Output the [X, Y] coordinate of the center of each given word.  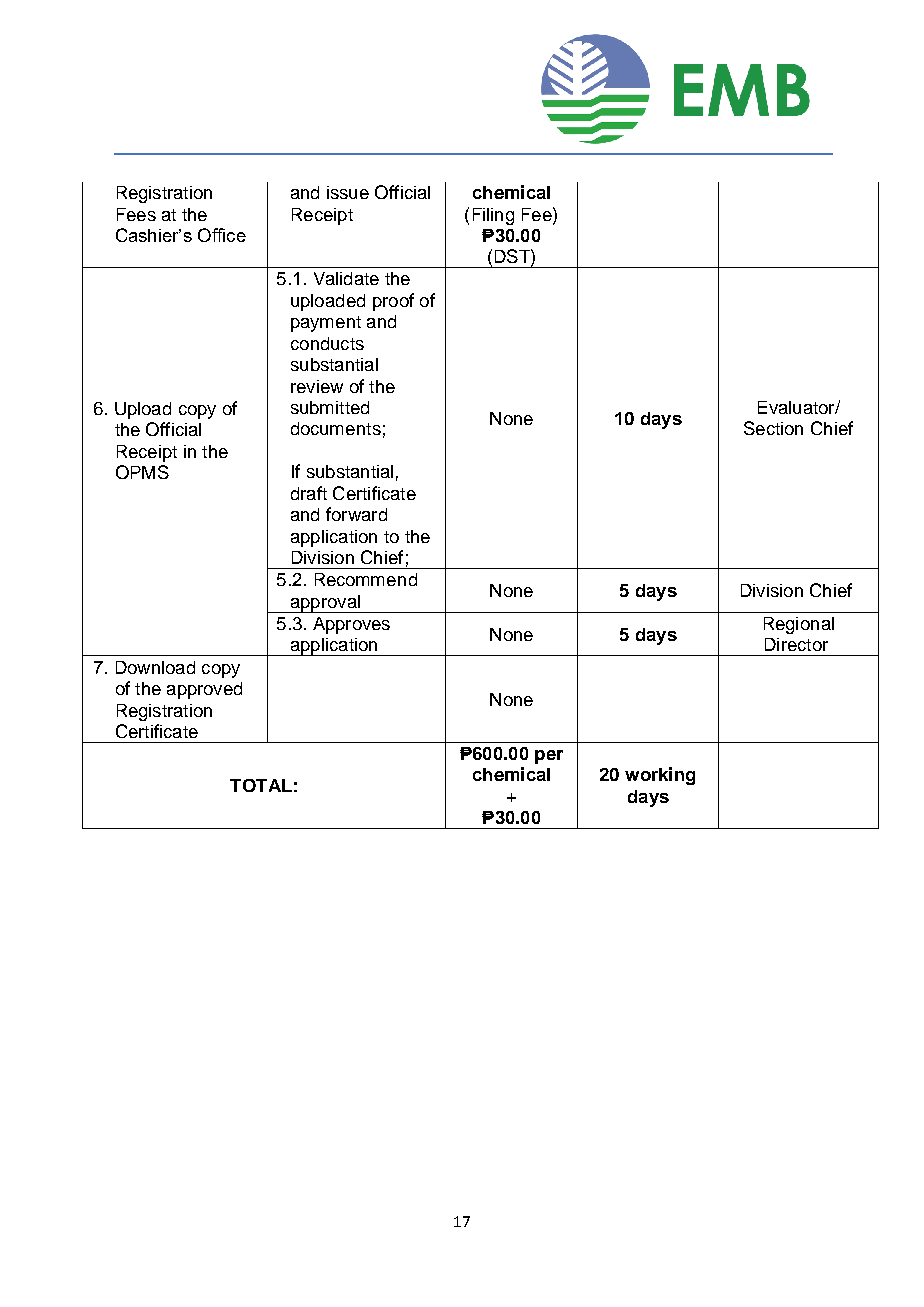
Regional [799, 625]
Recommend [366, 579]
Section [773, 428]
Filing [493, 216]
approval [325, 604]
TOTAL [261, 785]
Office [222, 235]
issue [348, 192]
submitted [330, 407]
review [317, 386]
